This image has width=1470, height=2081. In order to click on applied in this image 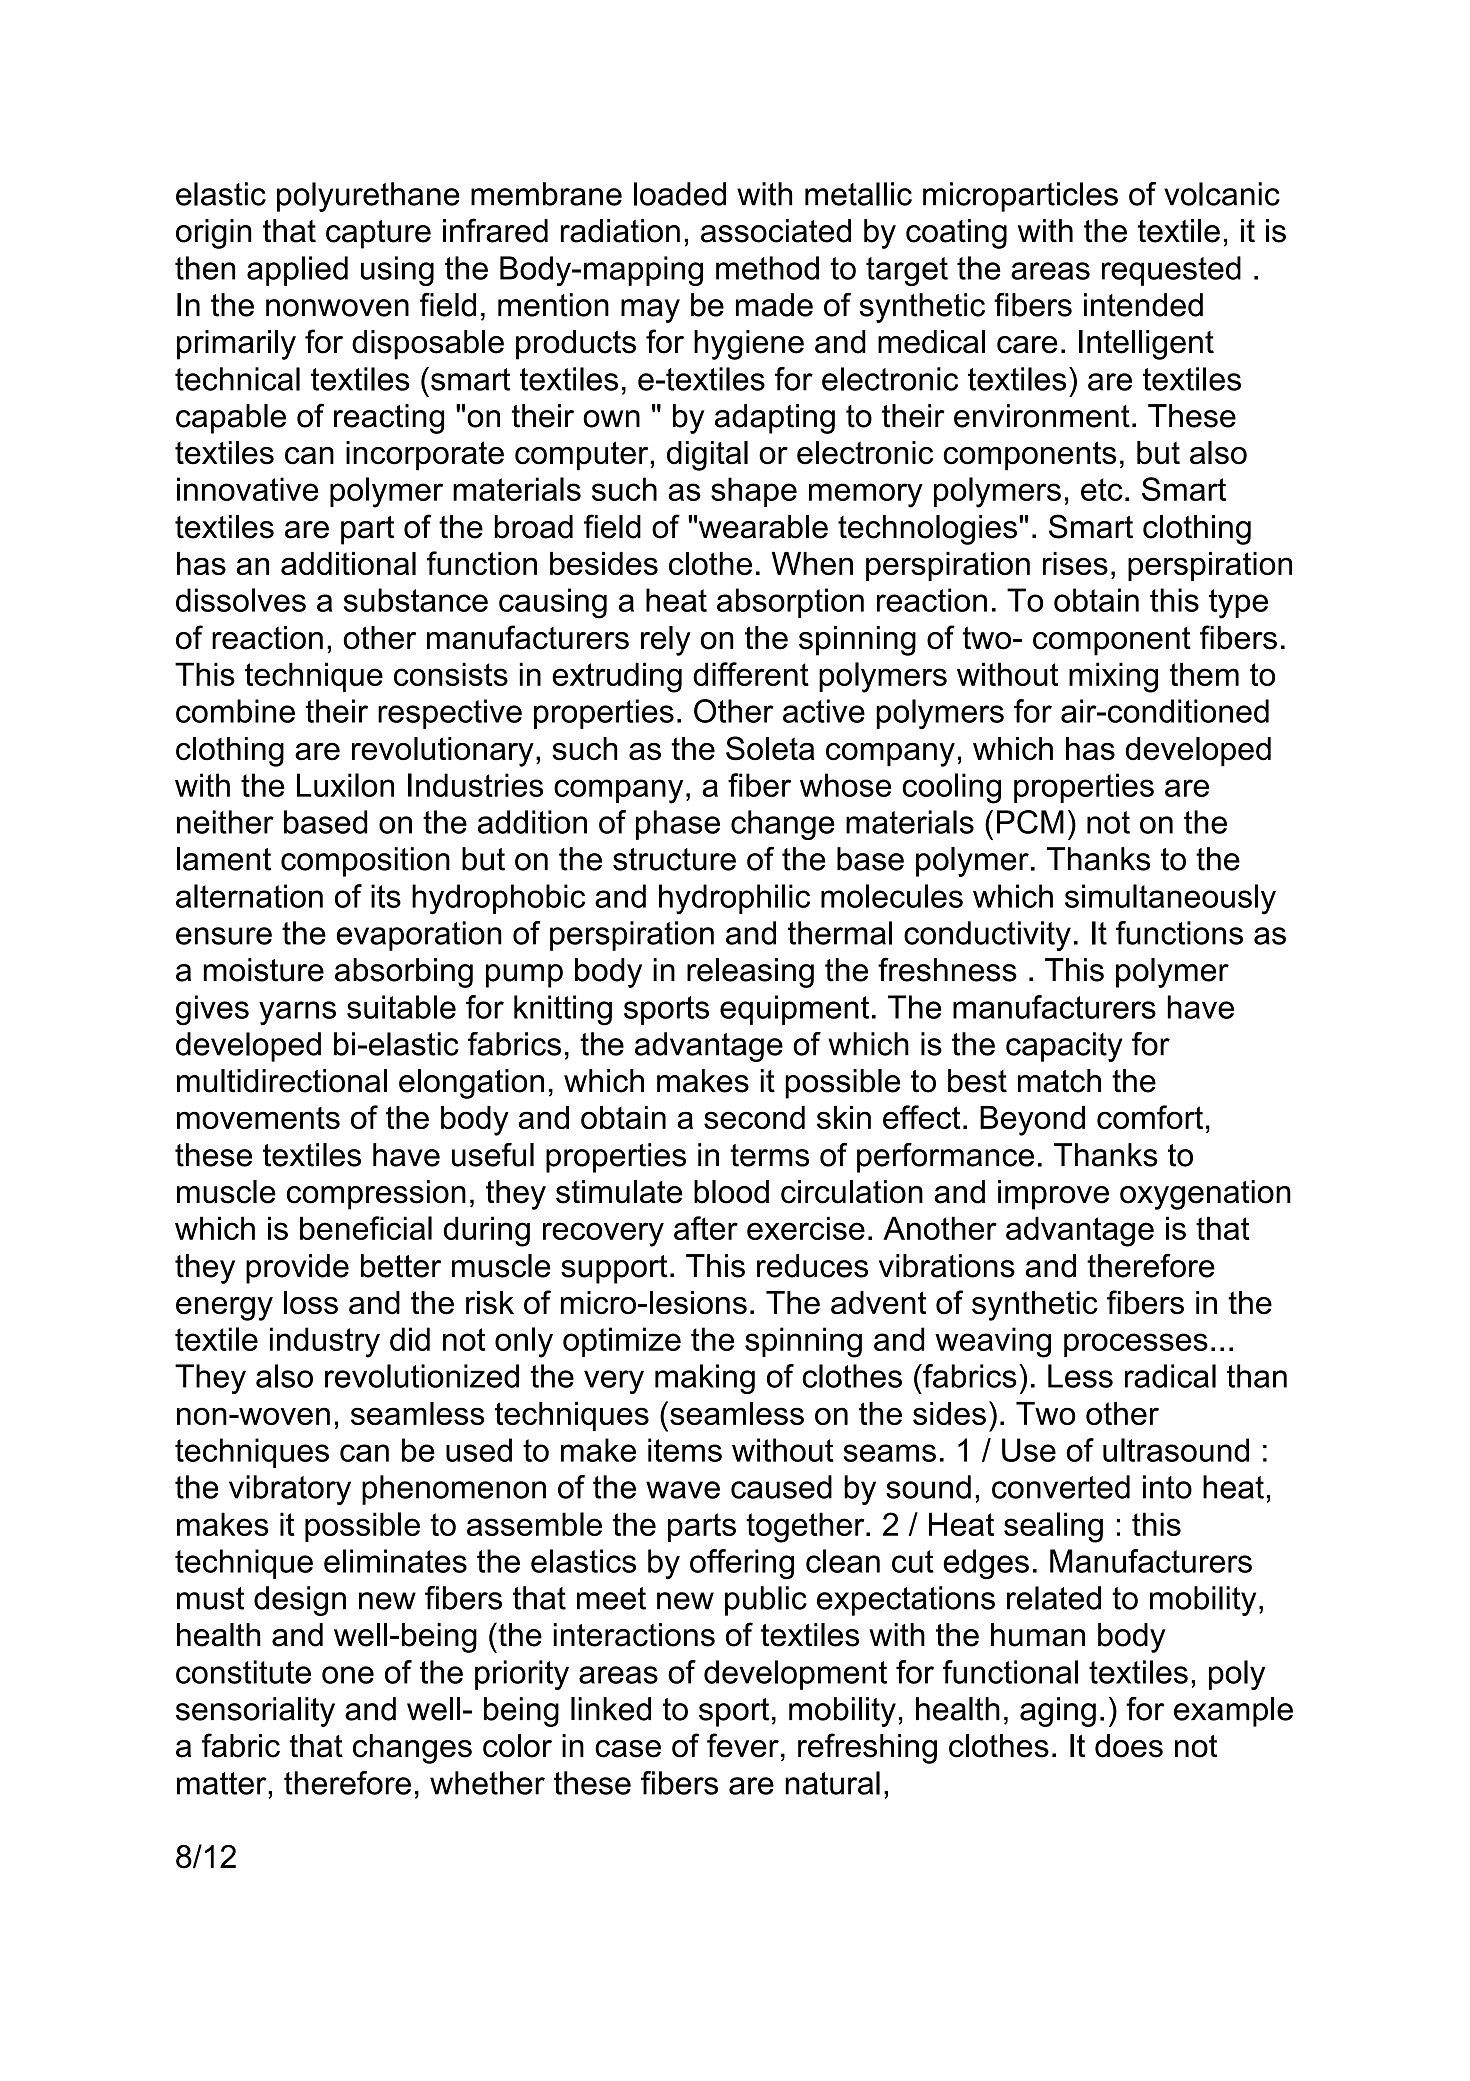, I will do `click(297, 271)`.
